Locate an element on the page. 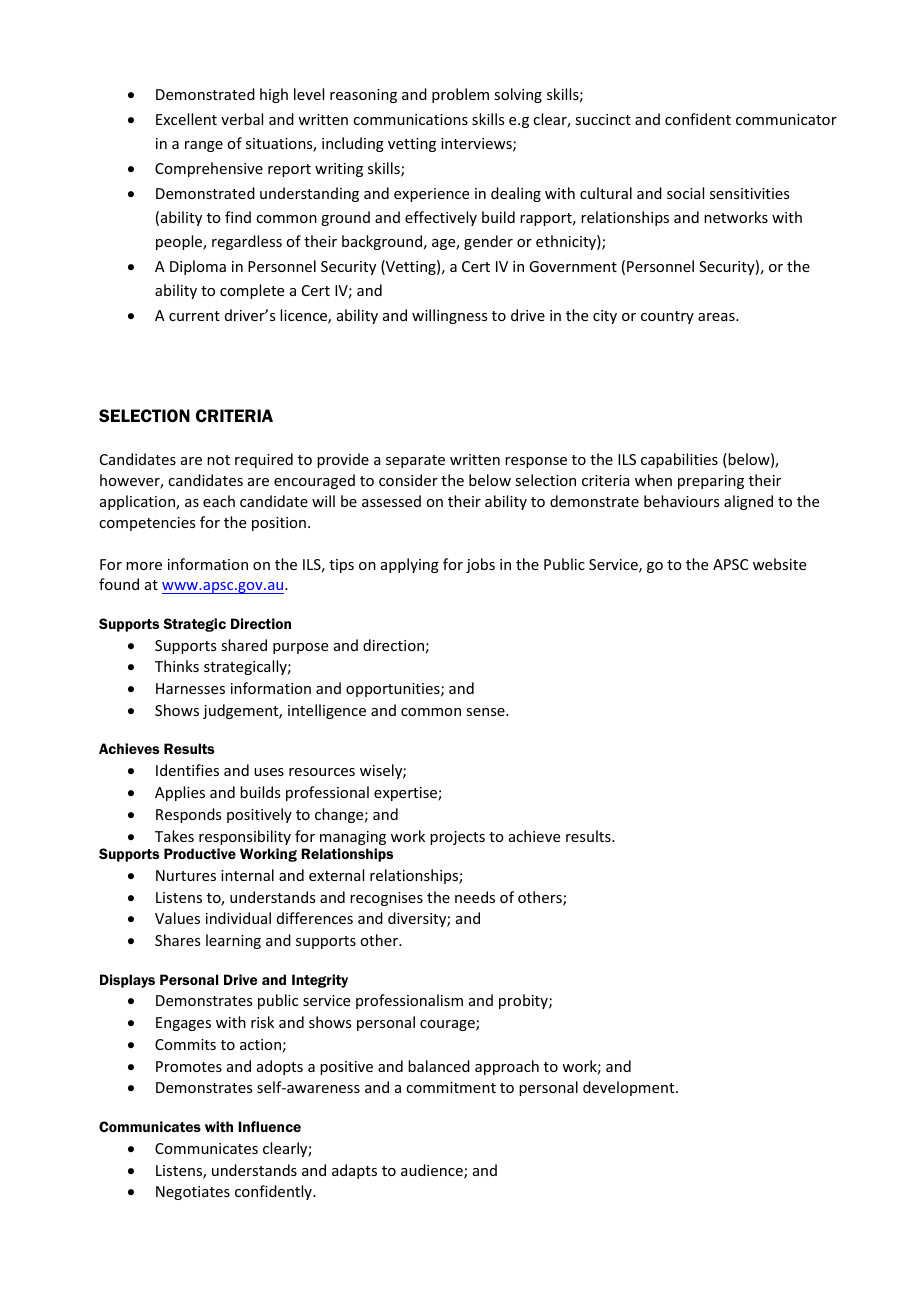 This page has height=1307, width=924. Values is located at coordinates (177, 918).
